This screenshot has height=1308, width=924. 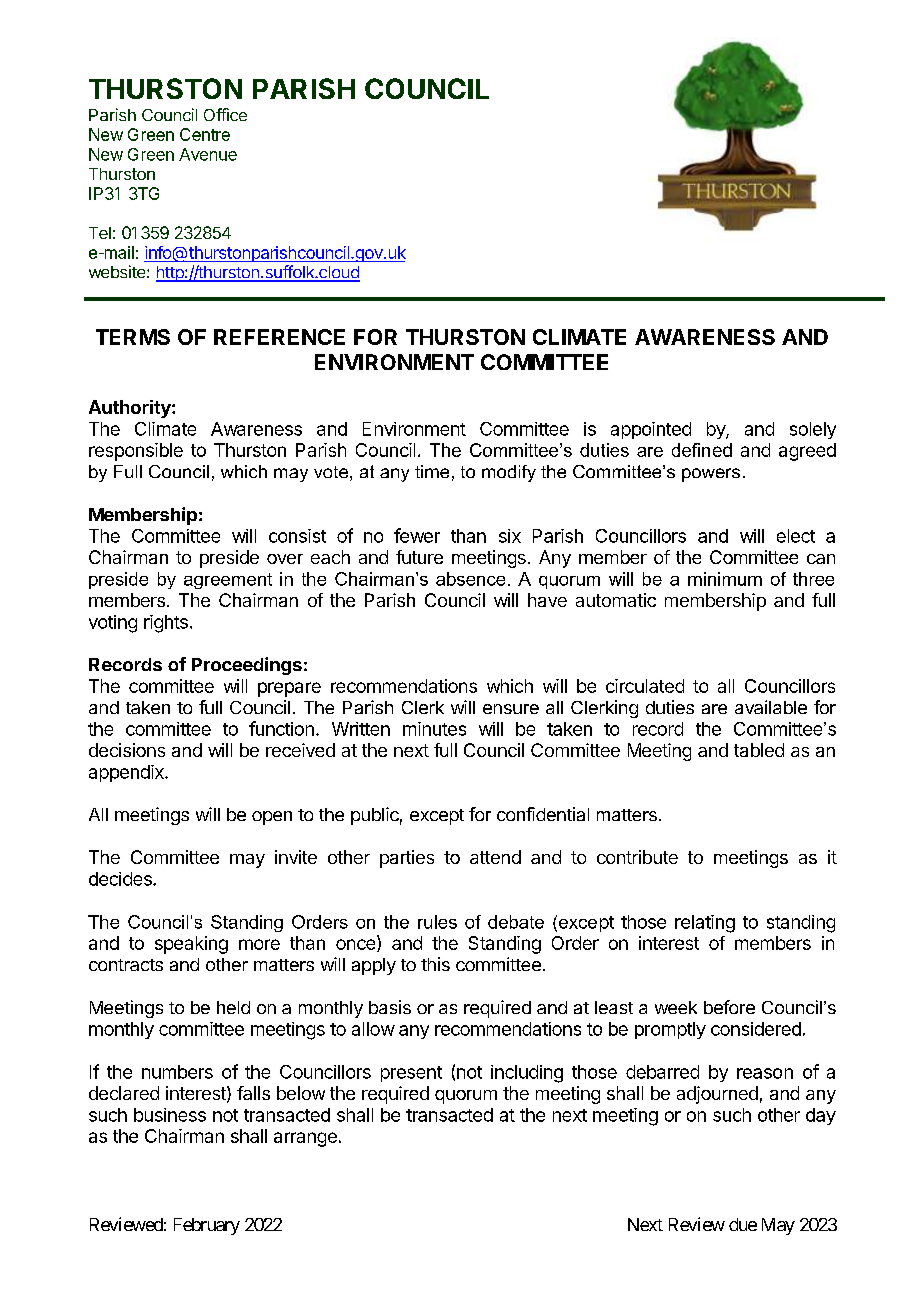 What do you see at coordinates (131, 409) in the screenshot?
I see `Authority` at bounding box center [131, 409].
